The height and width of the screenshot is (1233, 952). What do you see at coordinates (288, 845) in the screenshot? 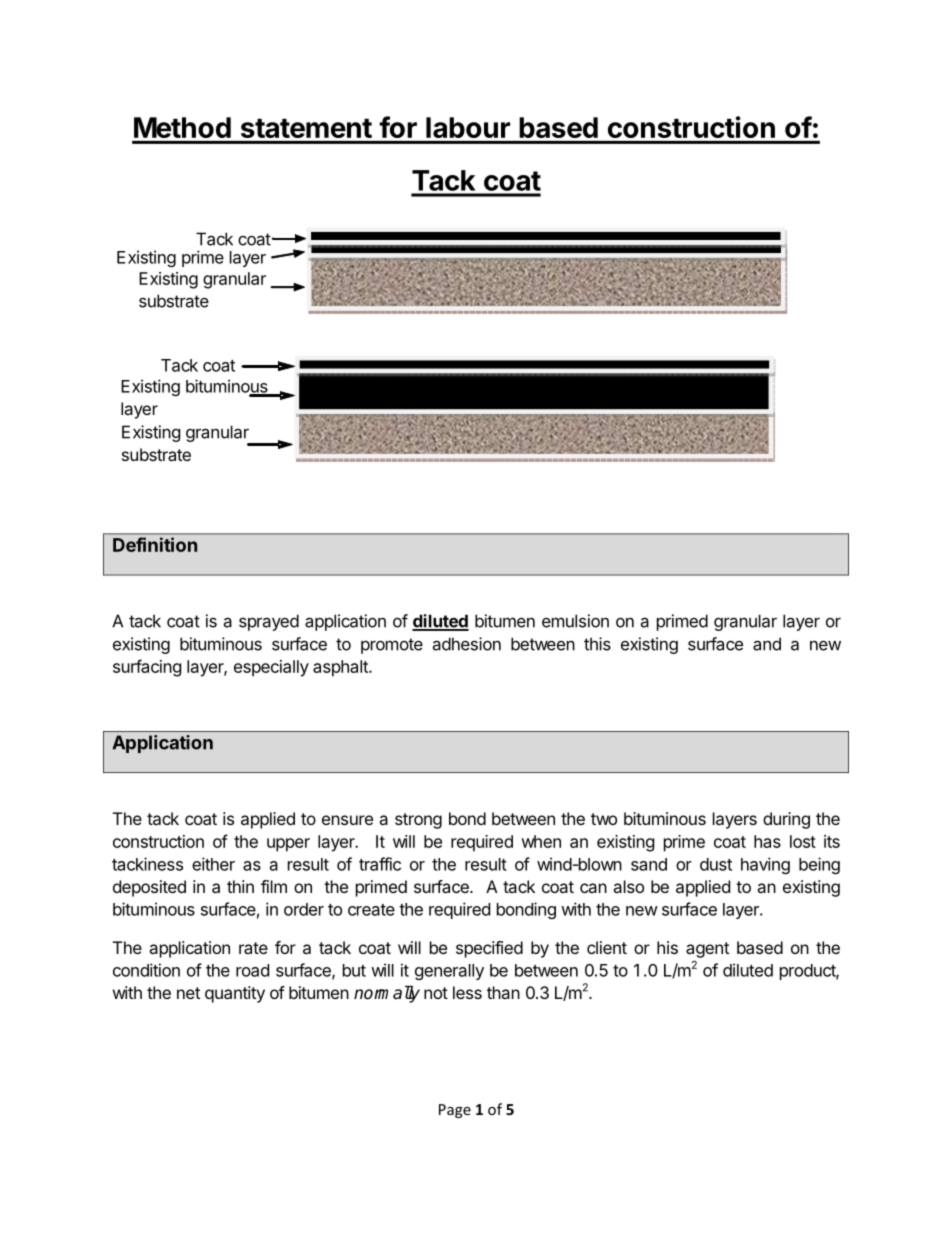
I see `upper` at bounding box center [288, 845].
